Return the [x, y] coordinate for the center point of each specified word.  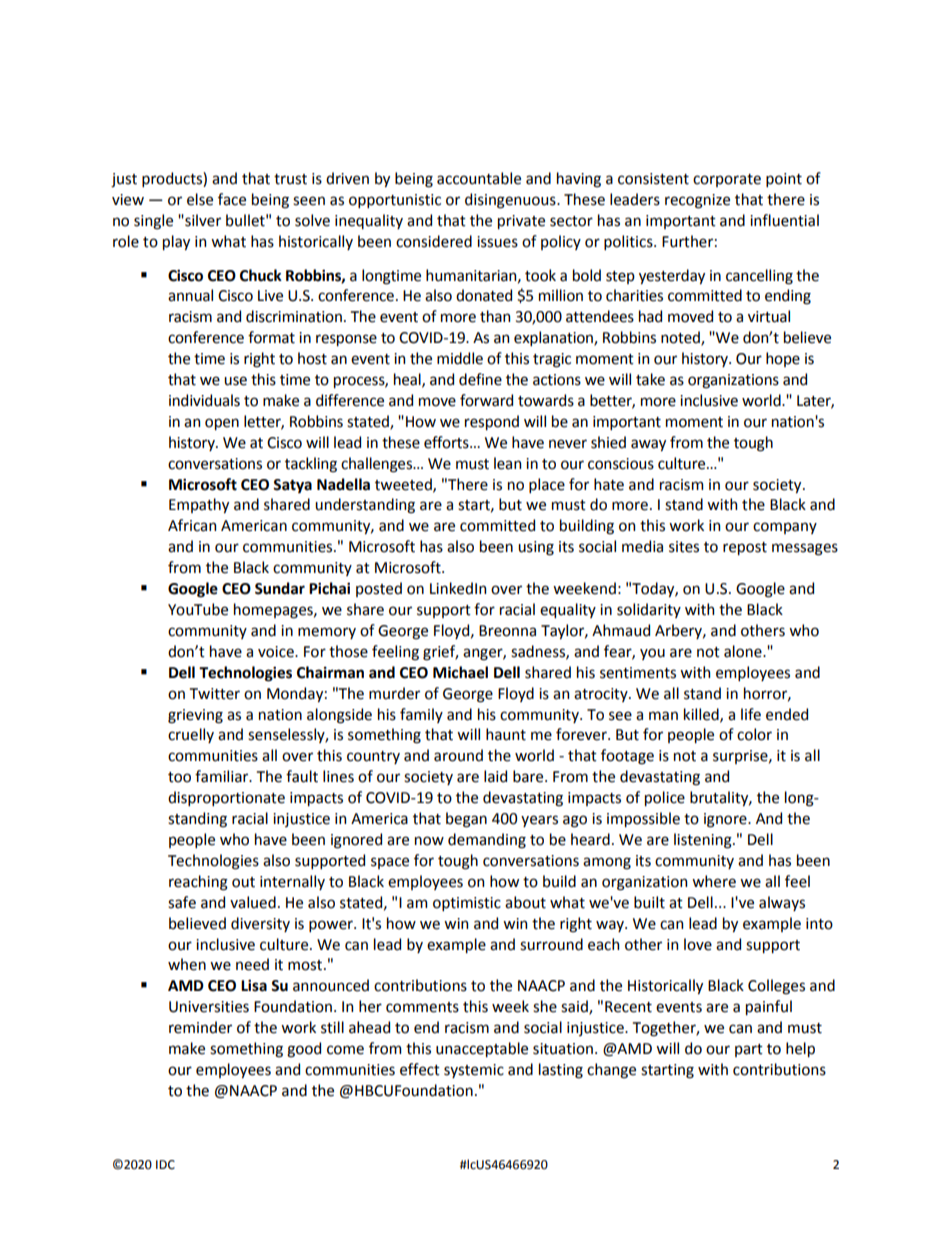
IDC [165, 1165]
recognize [697, 201]
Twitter [215, 694]
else [200, 199]
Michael [460, 672]
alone [744, 651]
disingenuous [511, 201]
